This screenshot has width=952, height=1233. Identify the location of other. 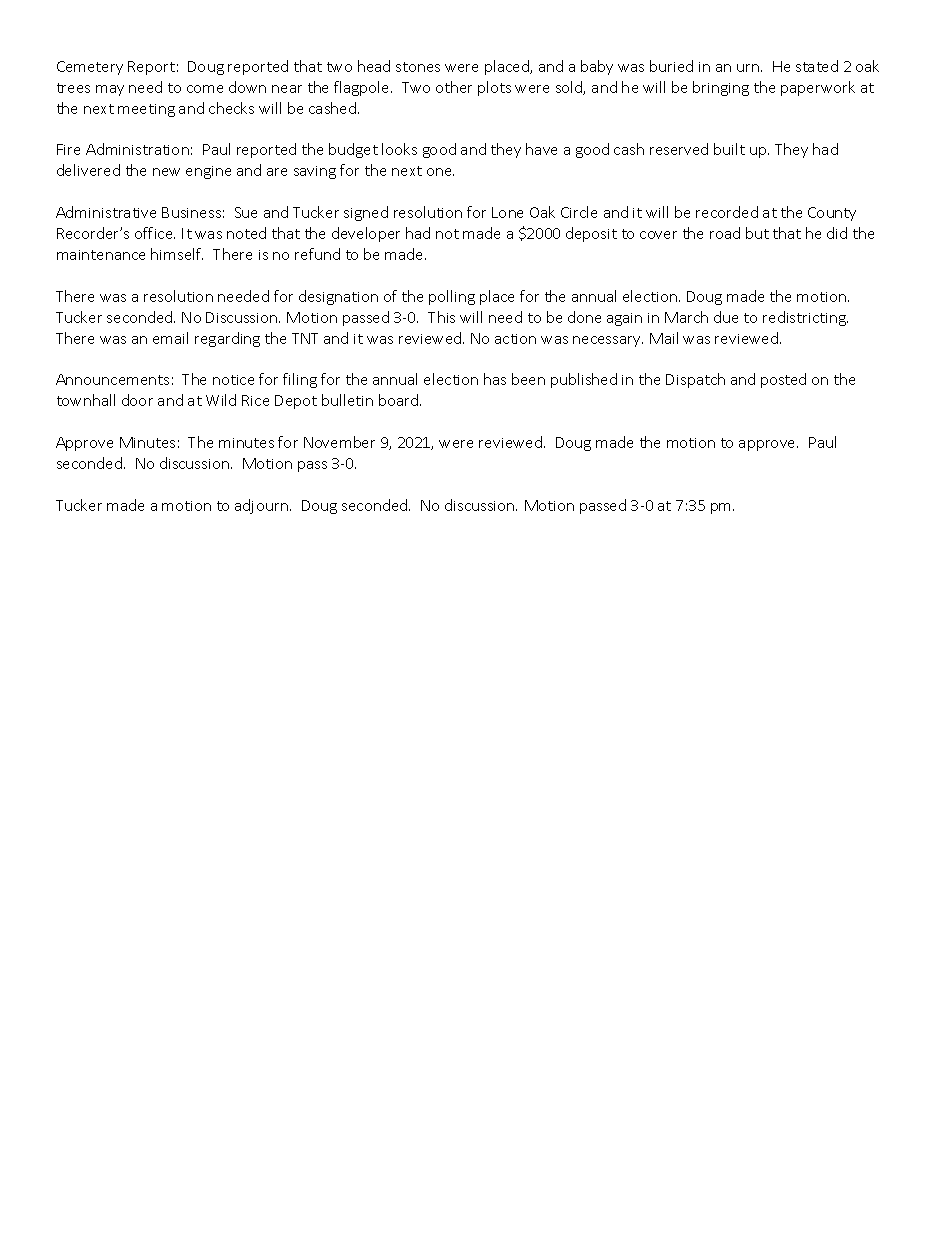
(454, 87).
